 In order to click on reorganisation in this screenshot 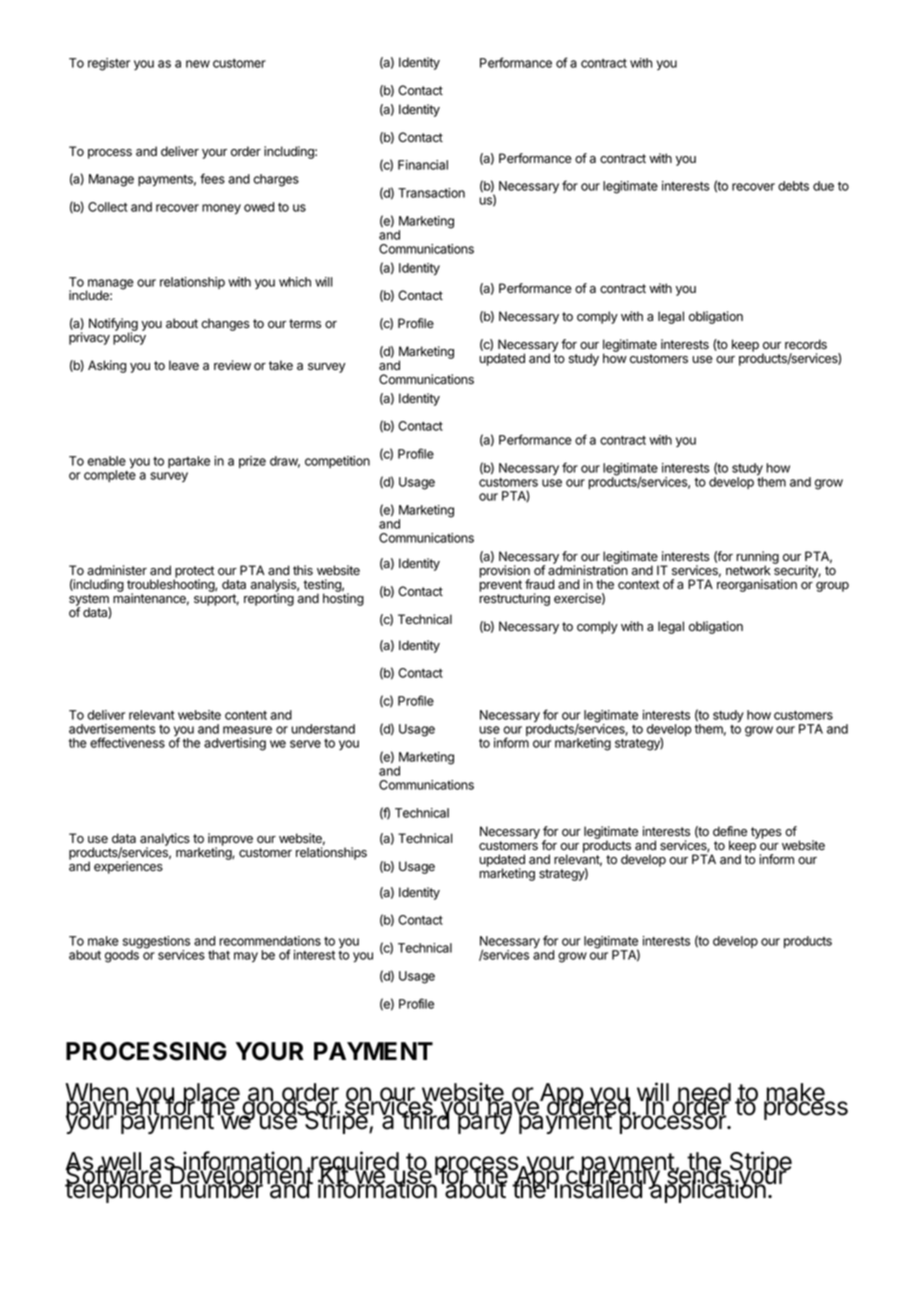, I will do `click(757, 585)`.
